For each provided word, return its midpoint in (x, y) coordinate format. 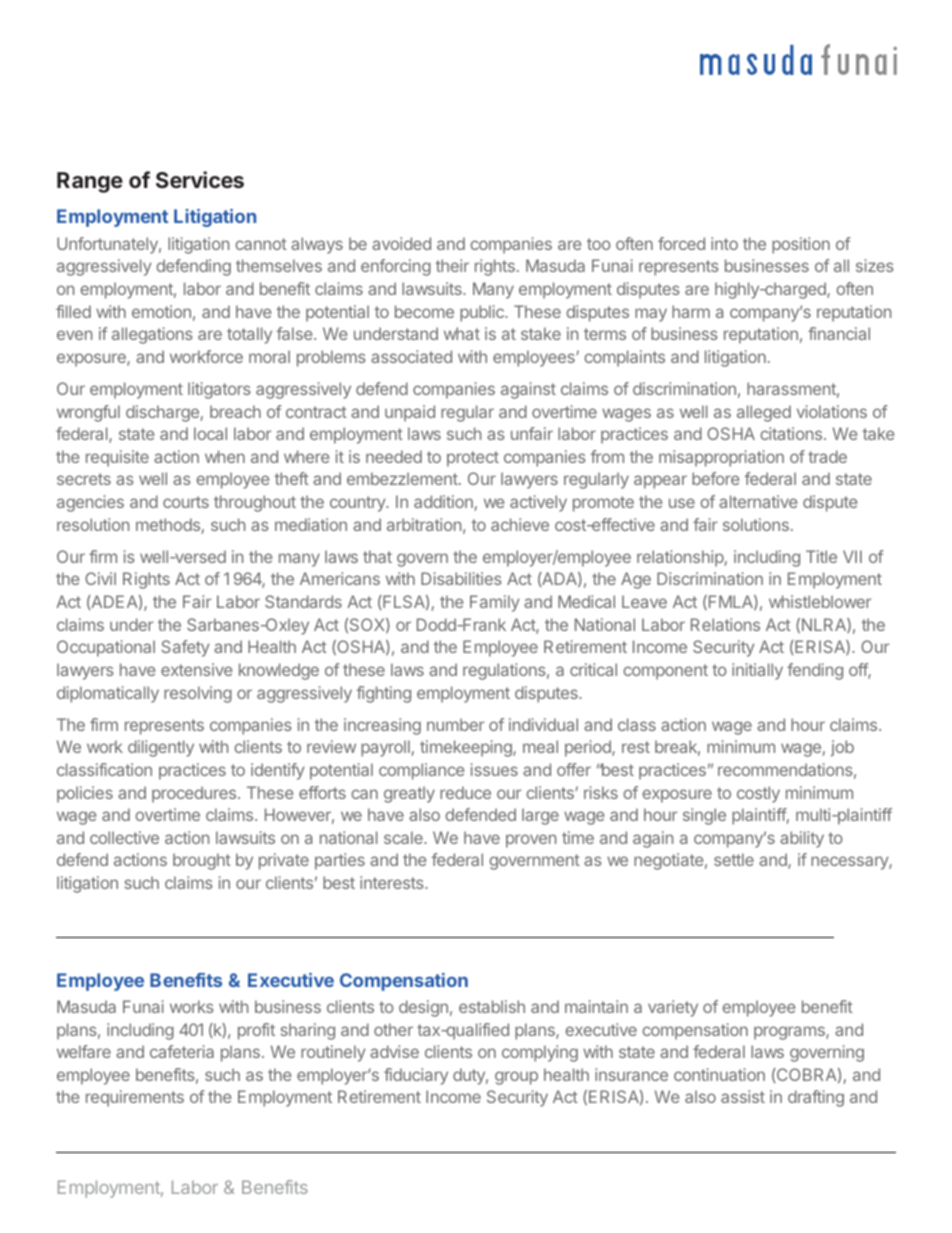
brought (202, 861)
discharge (163, 413)
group (516, 1078)
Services (200, 179)
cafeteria (182, 1051)
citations (791, 433)
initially (757, 671)
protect (473, 459)
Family (495, 603)
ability (802, 839)
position (801, 245)
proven (531, 841)
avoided (401, 243)
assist (743, 1096)
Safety (185, 648)
